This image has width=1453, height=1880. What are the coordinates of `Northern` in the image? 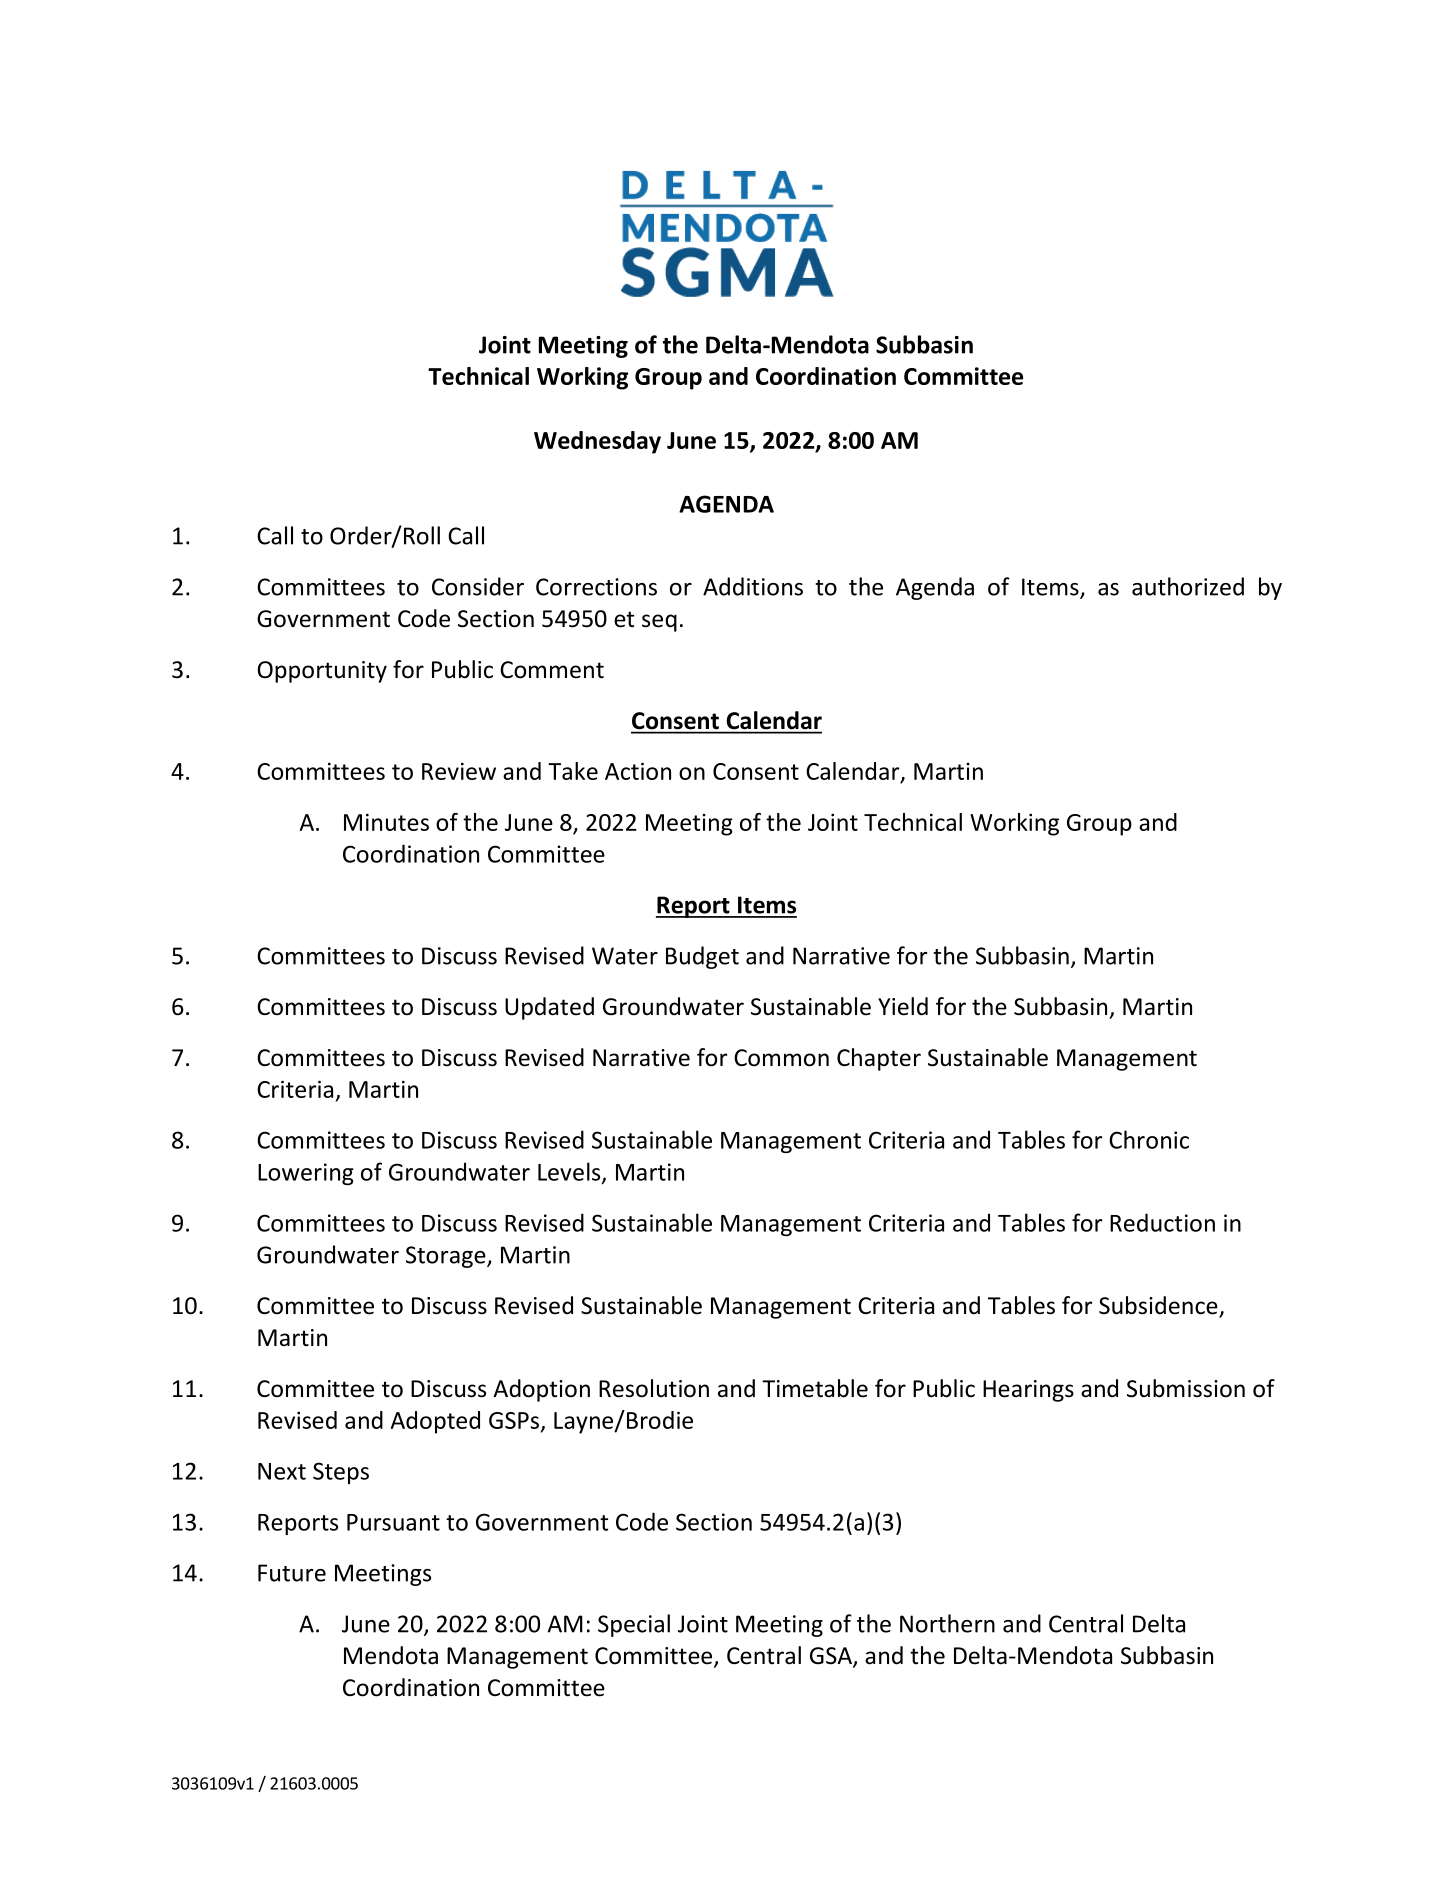 It's located at (947, 1623).
